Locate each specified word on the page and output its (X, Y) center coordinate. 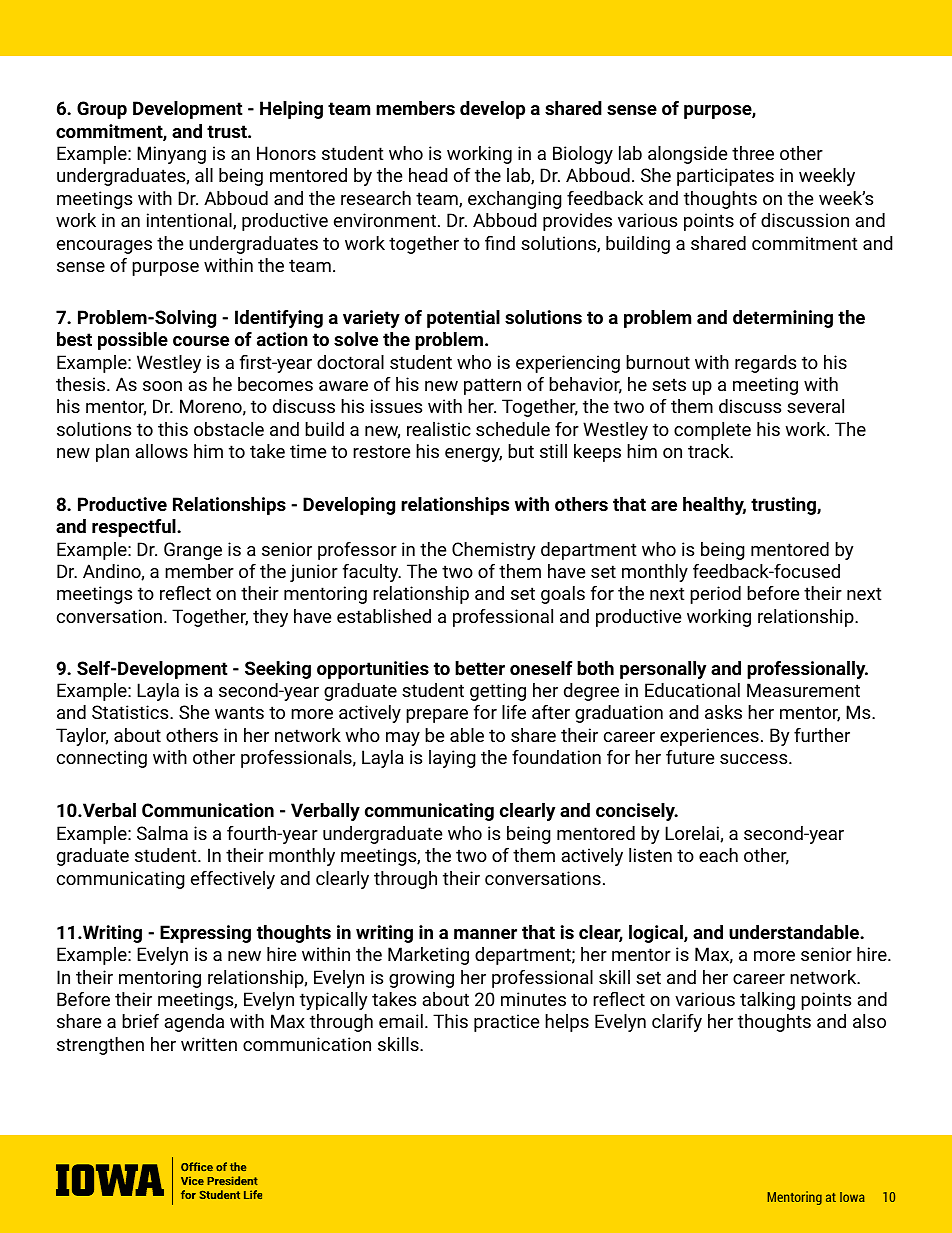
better (480, 668)
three (753, 153)
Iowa (852, 1197)
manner (485, 934)
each (718, 855)
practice (506, 1023)
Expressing (205, 934)
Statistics (131, 712)
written (209, 1044)
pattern (492, 386)
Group (102, 110)
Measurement (803, 690)
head (428, 175)
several (815, 406)
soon (162, 386)
